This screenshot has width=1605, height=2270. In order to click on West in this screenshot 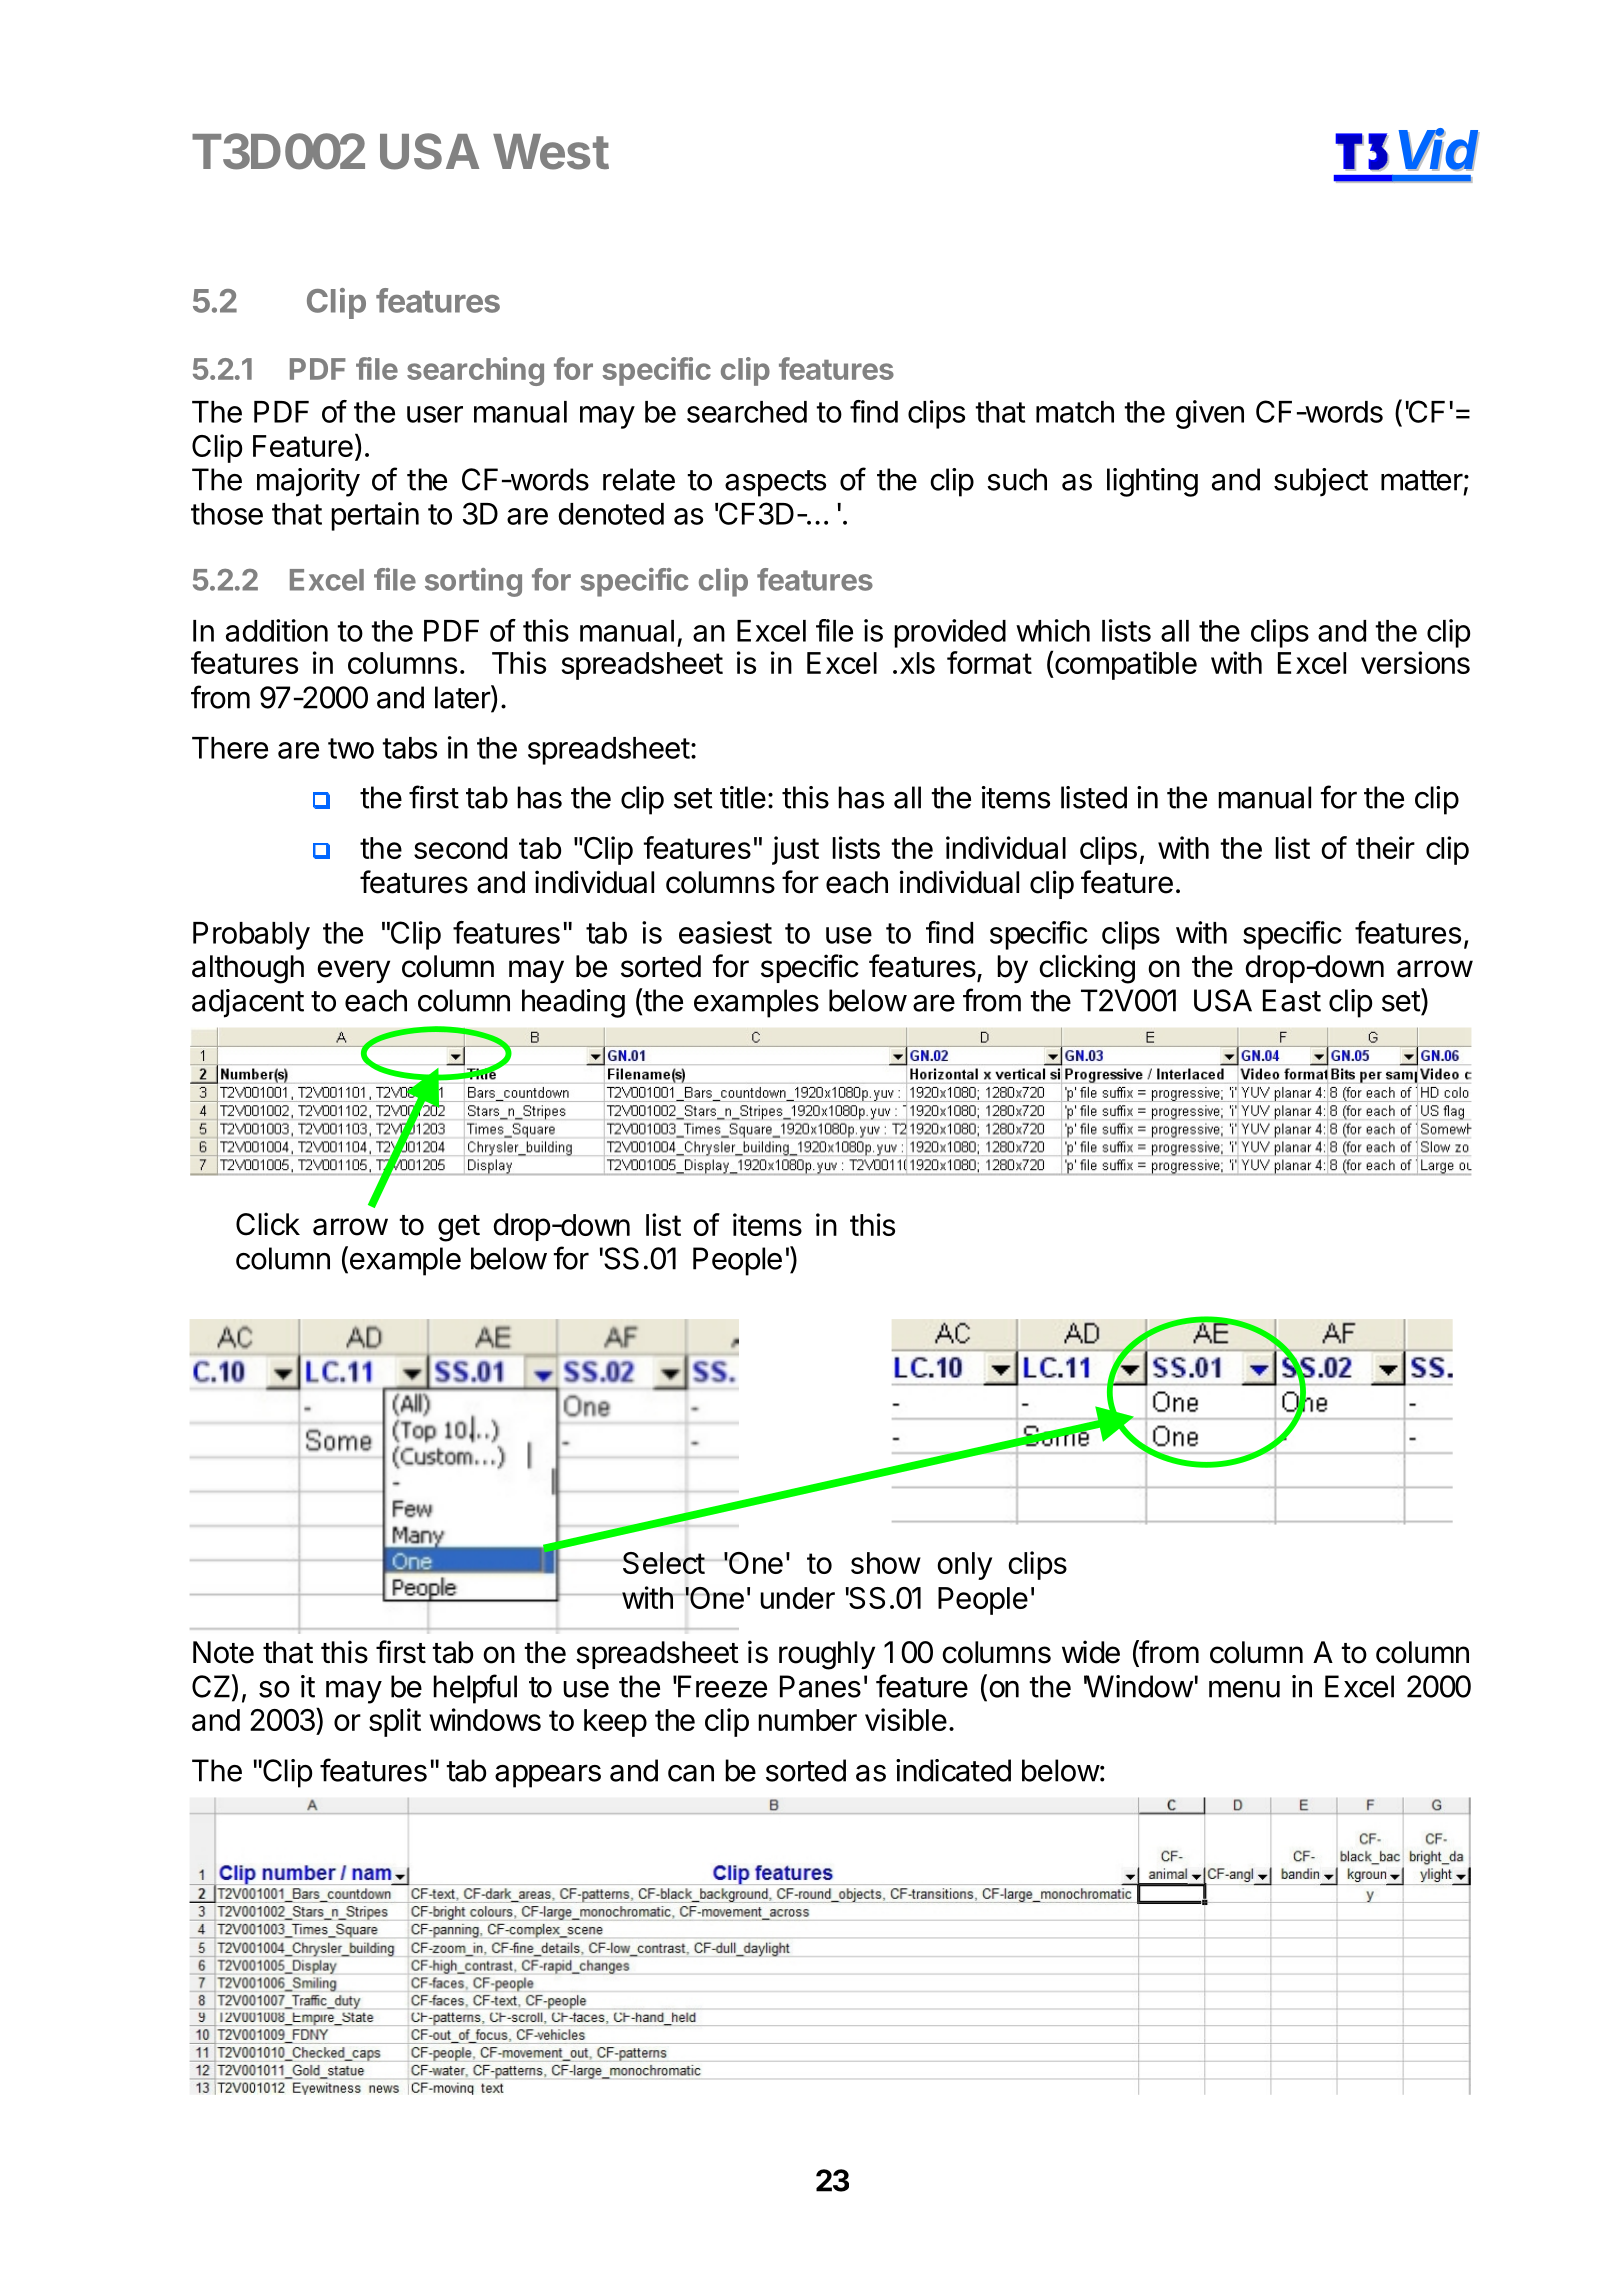, I will do `click(551, 152)`.
